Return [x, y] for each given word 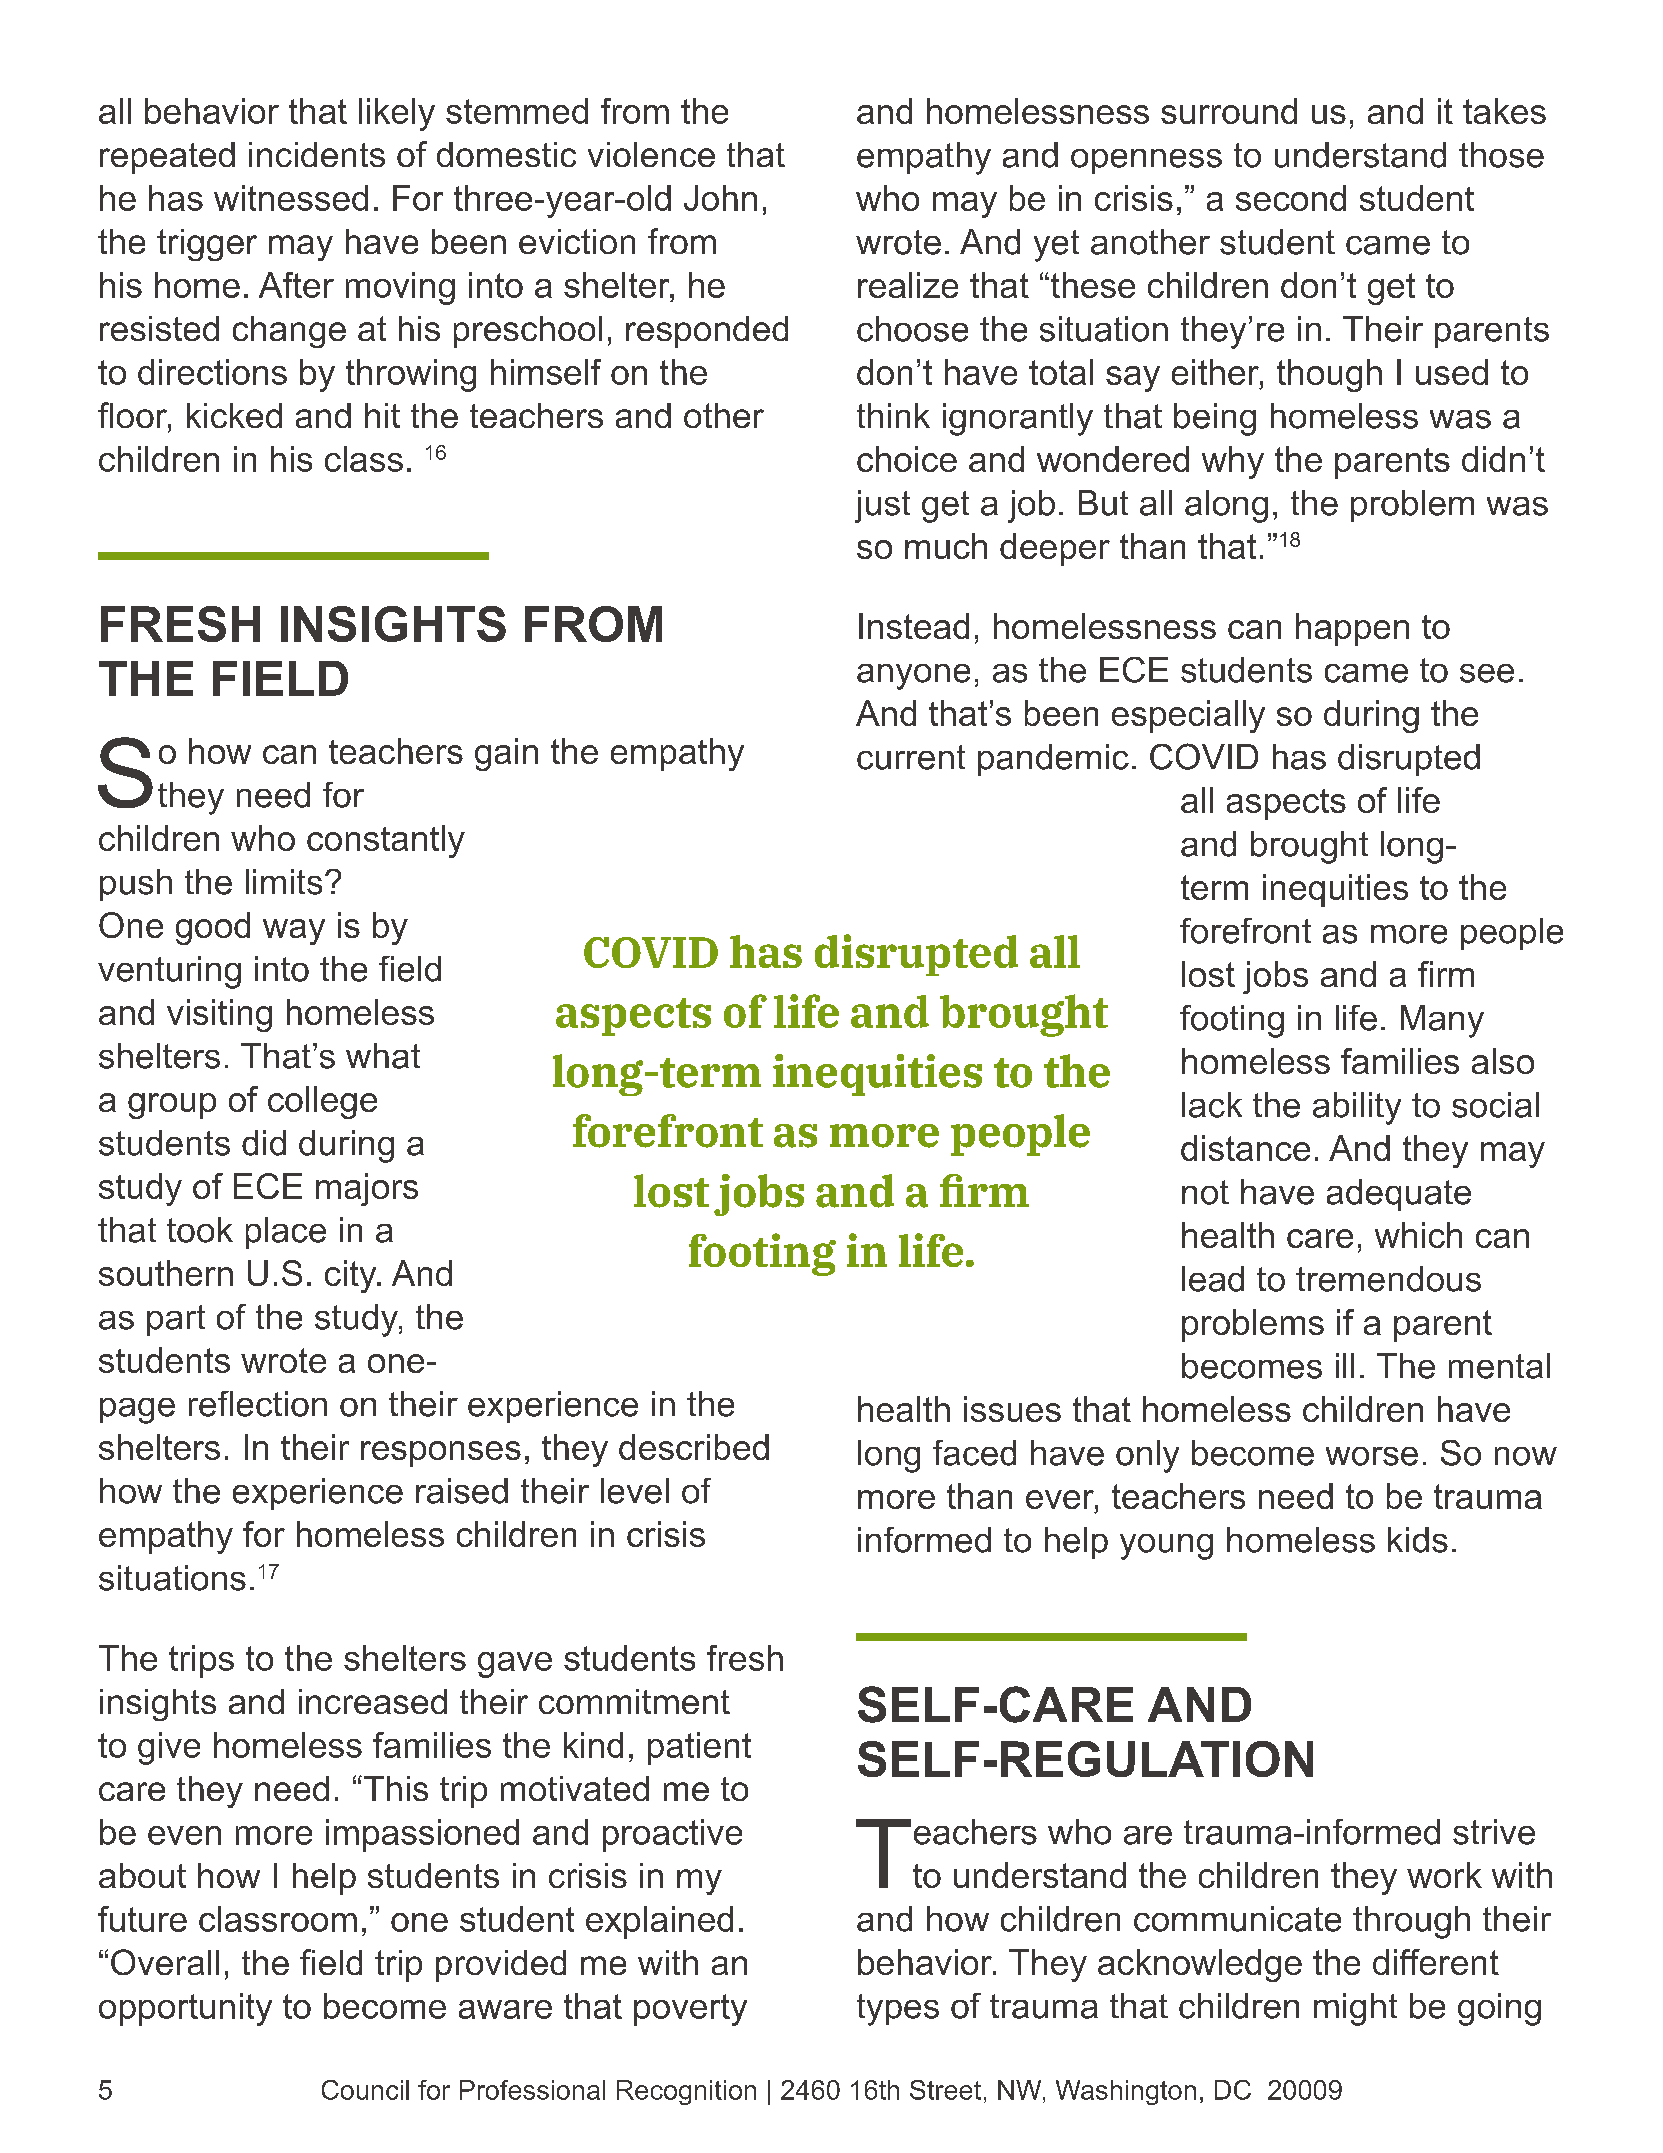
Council [365, 2090]
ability [1357, 1108]
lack [1212, 1105]
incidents [317, 154]
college [322, 1102]
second [1291, 198]
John [720, 198]
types [898, 2010]
